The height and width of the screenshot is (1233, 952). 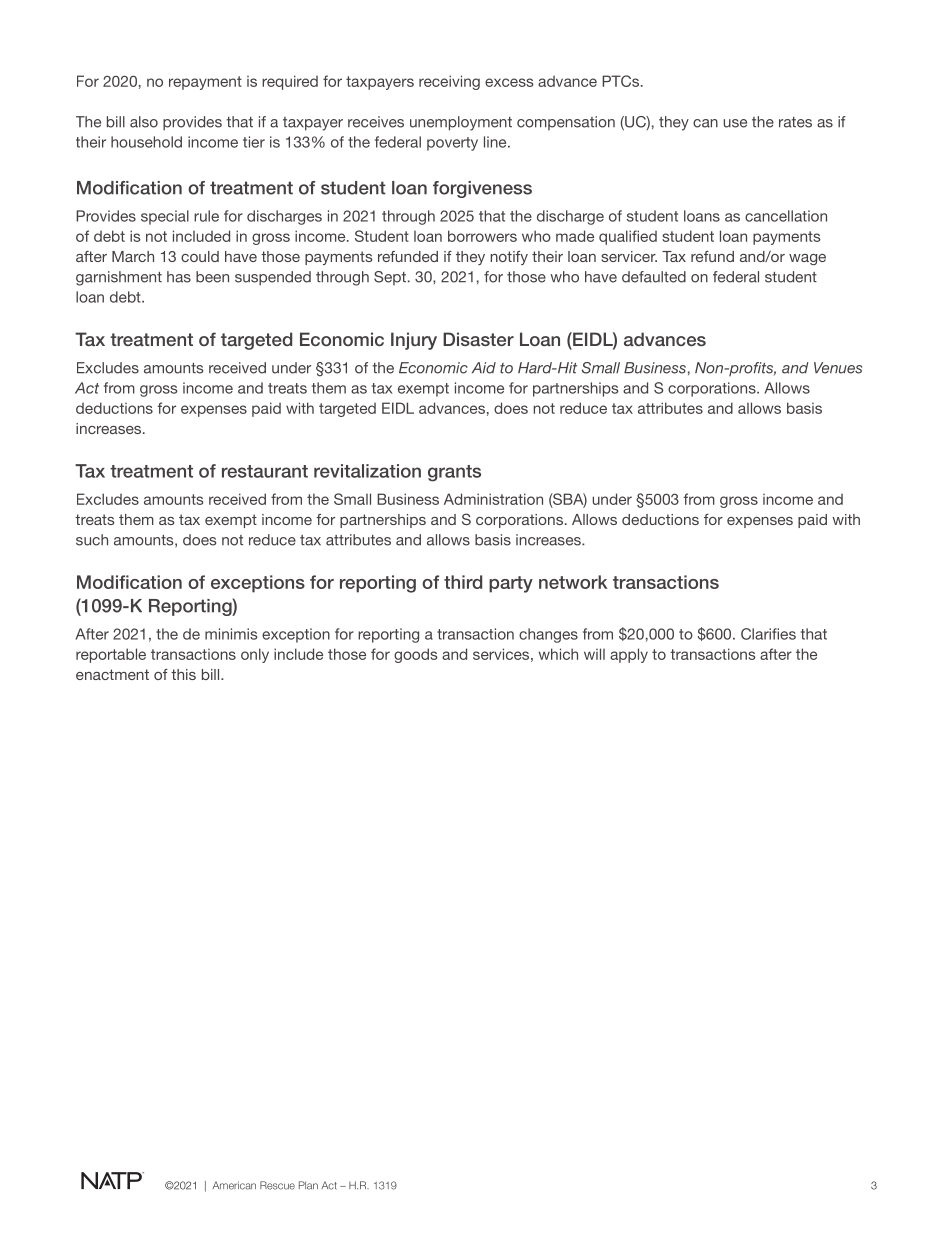 What do you see at coordinates (454, 473) in the screenshot?
I see `grants` at bounding box center [454, 473].
